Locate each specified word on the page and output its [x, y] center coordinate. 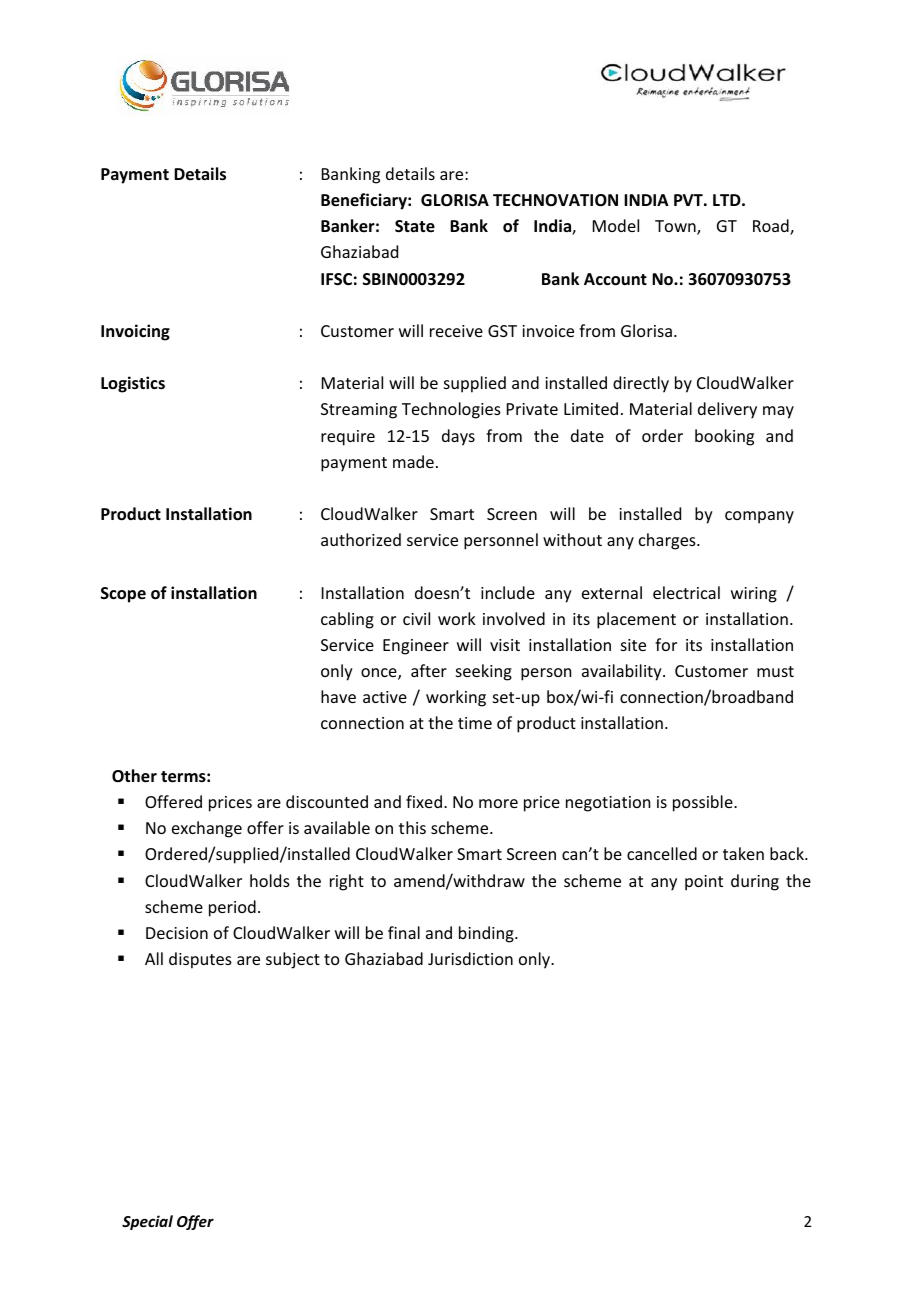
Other [134, 776]
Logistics [133, 384]
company [759, 517]
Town [676, 227]
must [775, 671]
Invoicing [135, 332]
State [415, 226]
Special [147, 1222]
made [413, 461]
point [704, 883]
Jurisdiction [470, 958]
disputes [200, 960]
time [475, 723]
